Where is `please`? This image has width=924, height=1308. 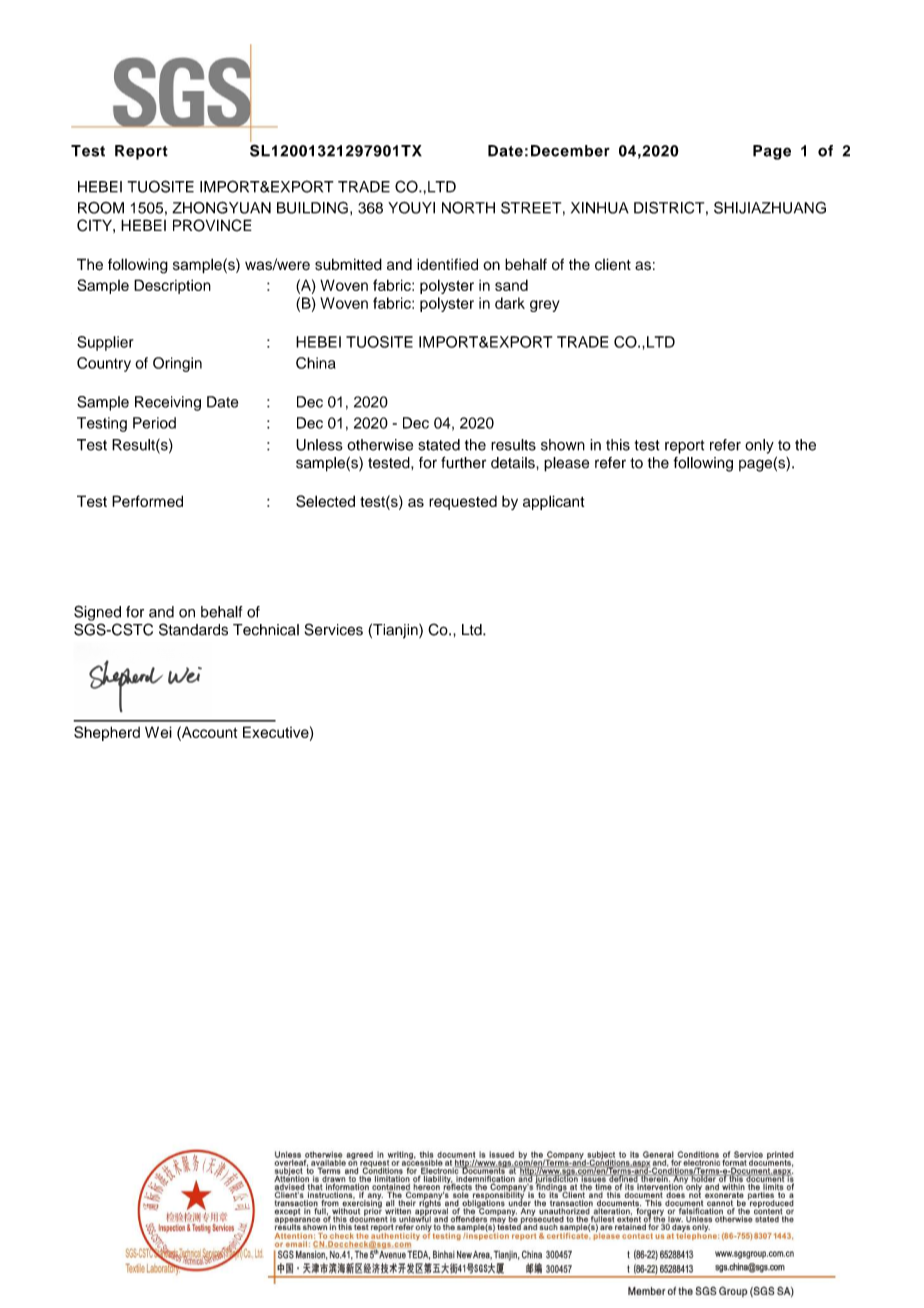 please is located at coordinates (566, 464).
